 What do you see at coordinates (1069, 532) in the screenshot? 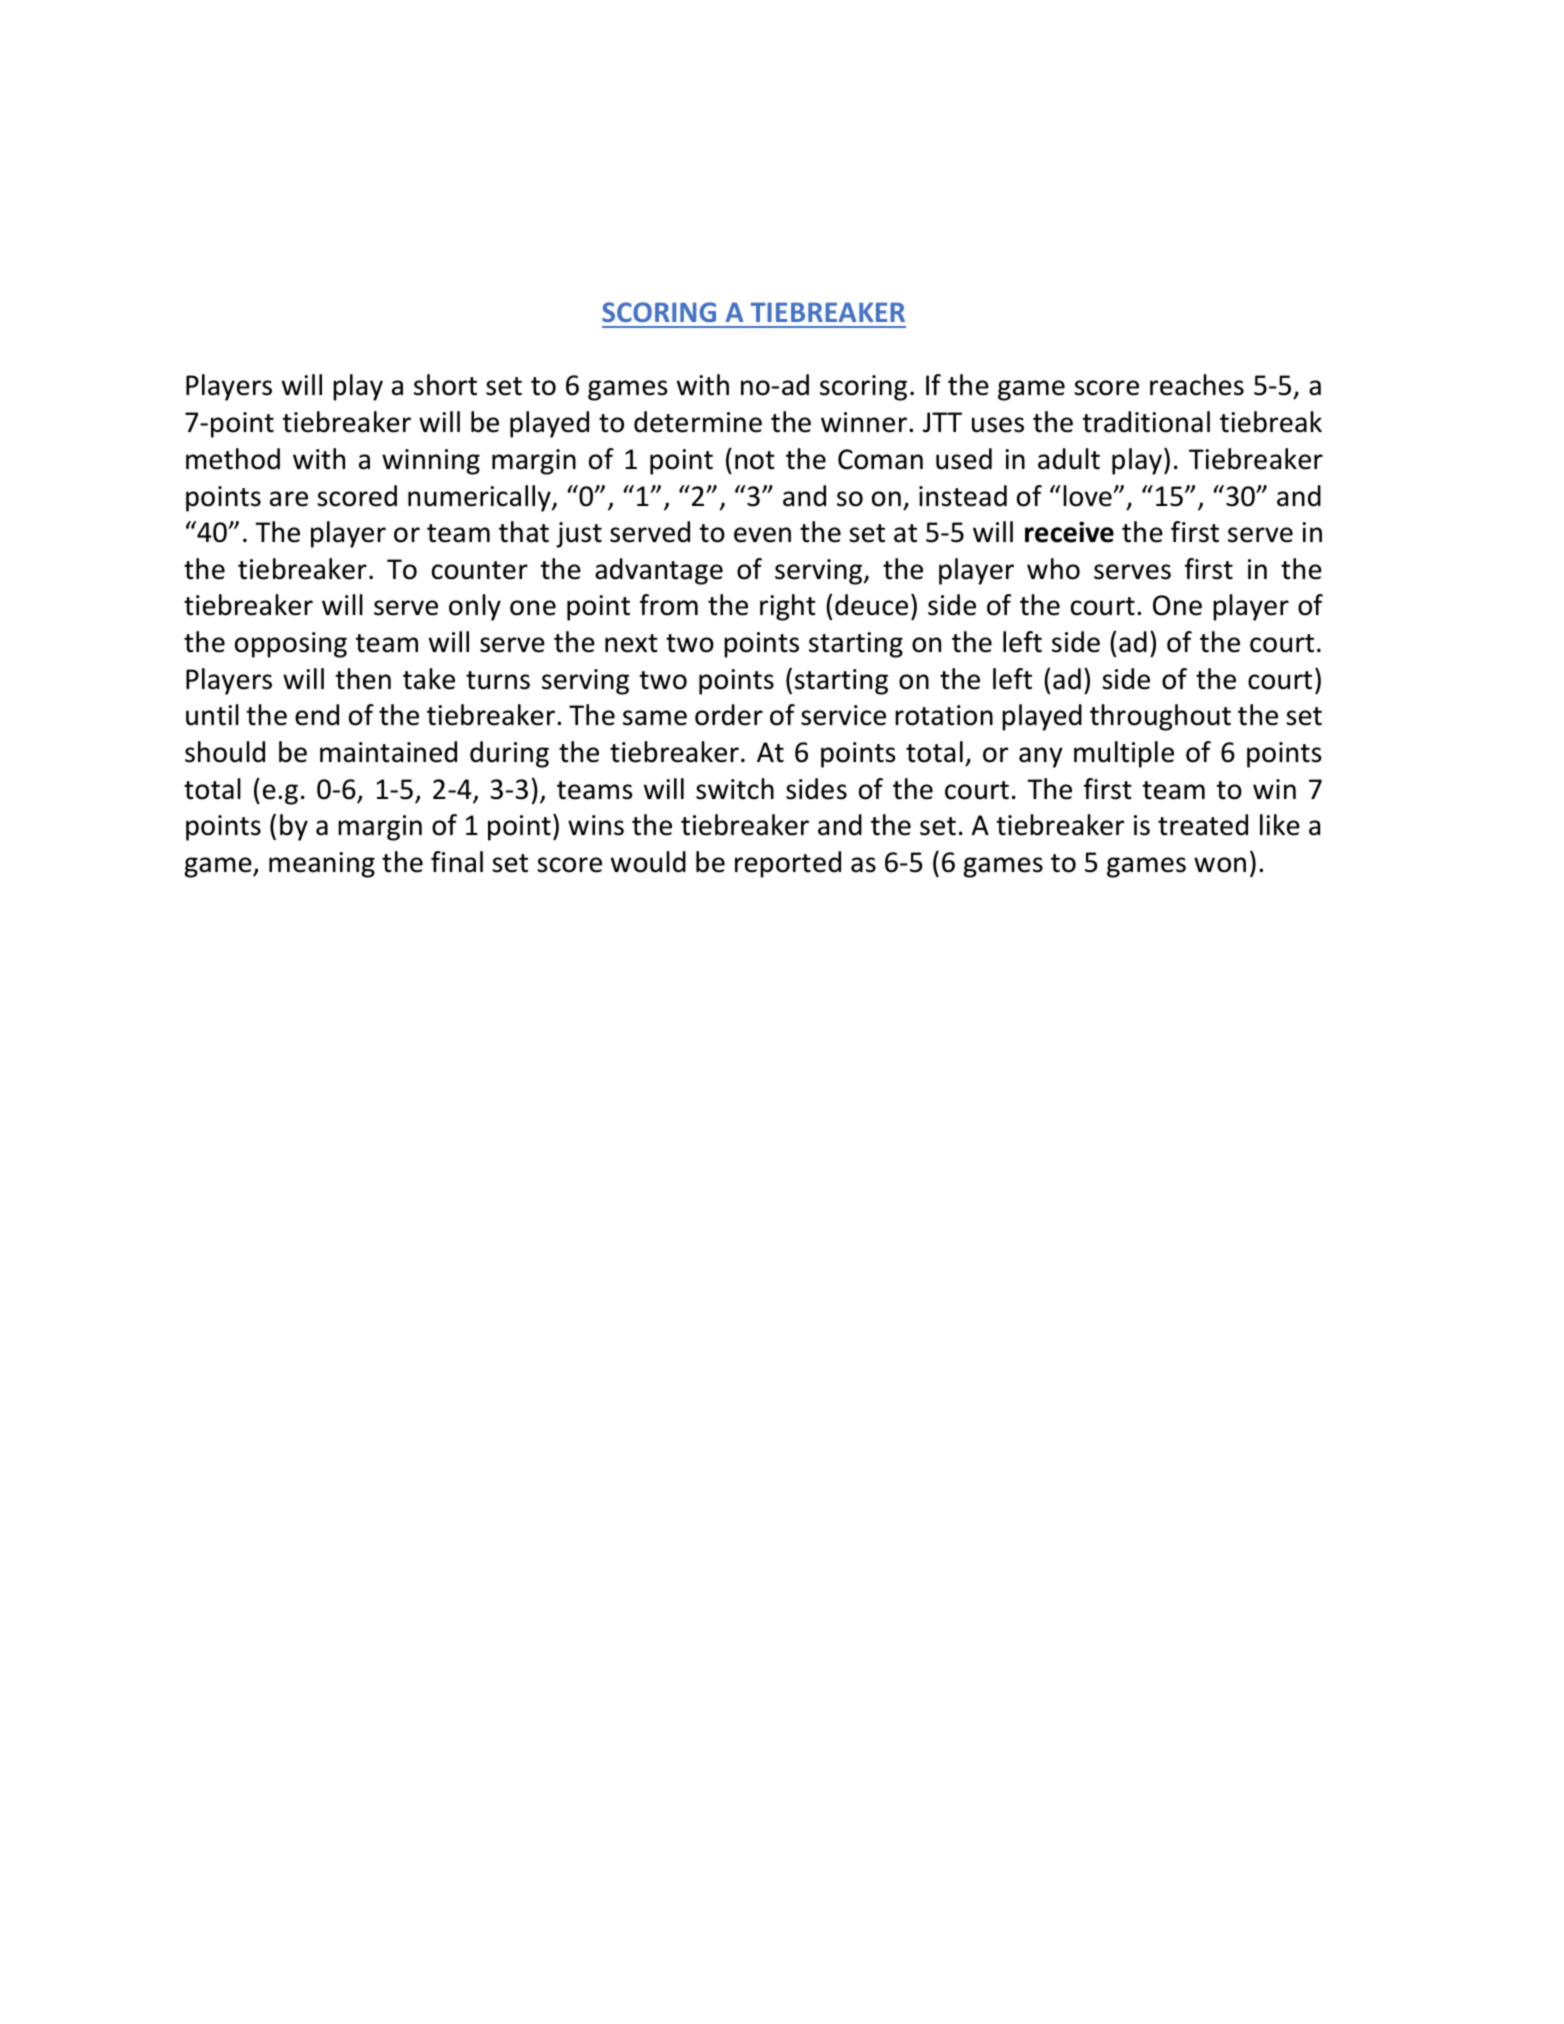
I see `receive` at bounding box center [1069, 532].
